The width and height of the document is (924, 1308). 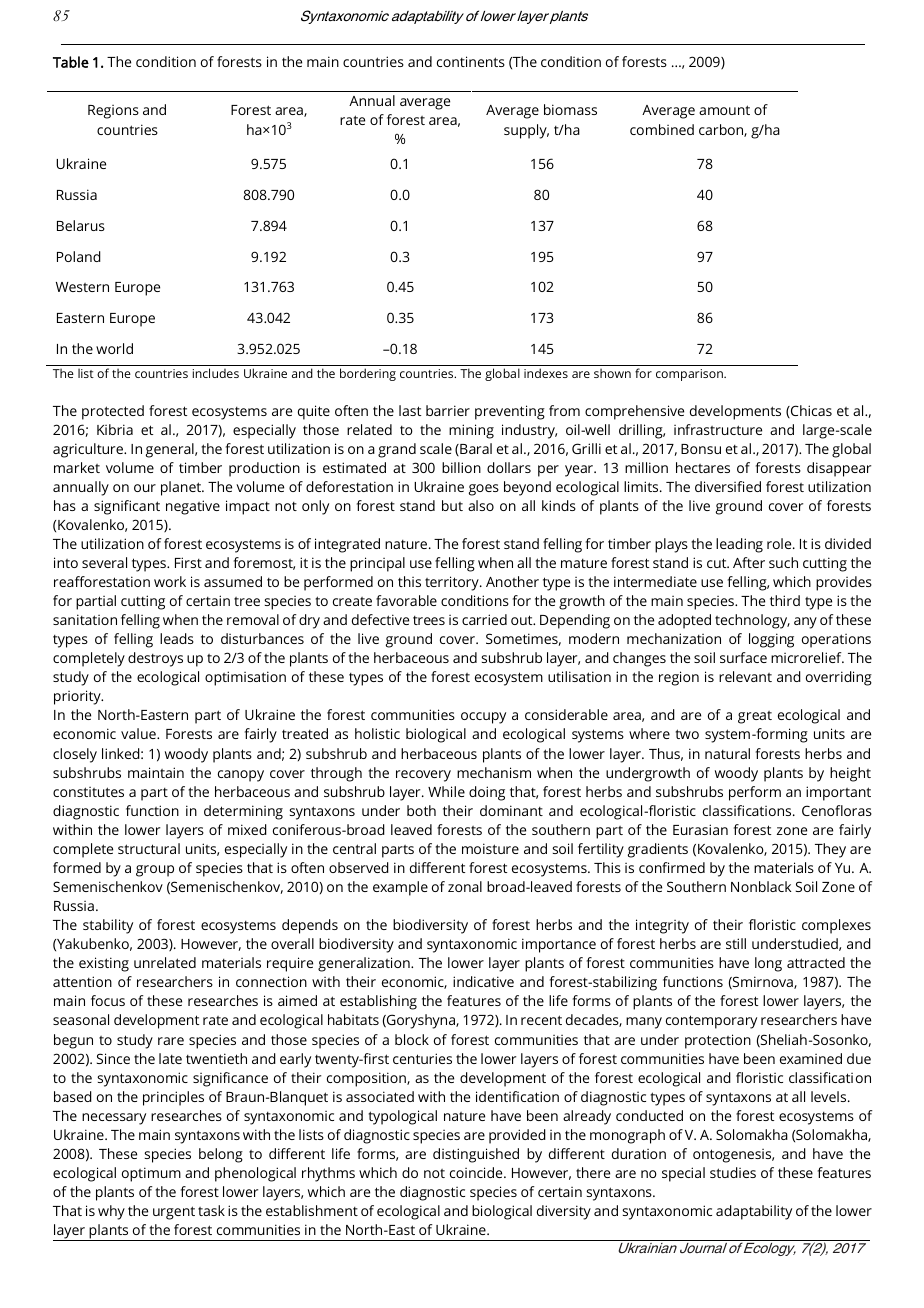 What do you see at coordinates (477, 1172) in the document?
I see `coincide` at bounding box center [477, 1172].
